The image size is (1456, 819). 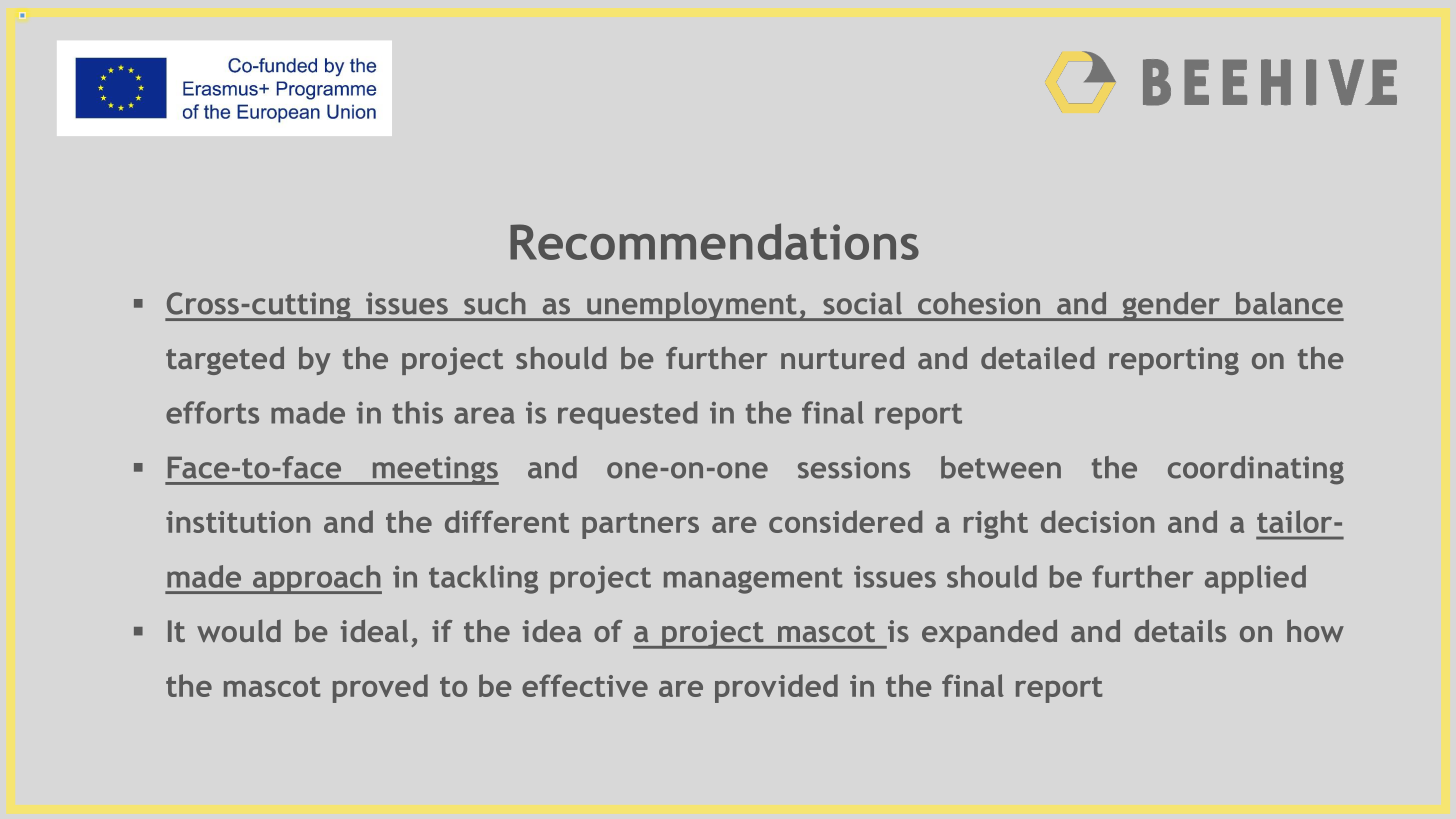 I want to click on provided, so click(x=776, y=688).
